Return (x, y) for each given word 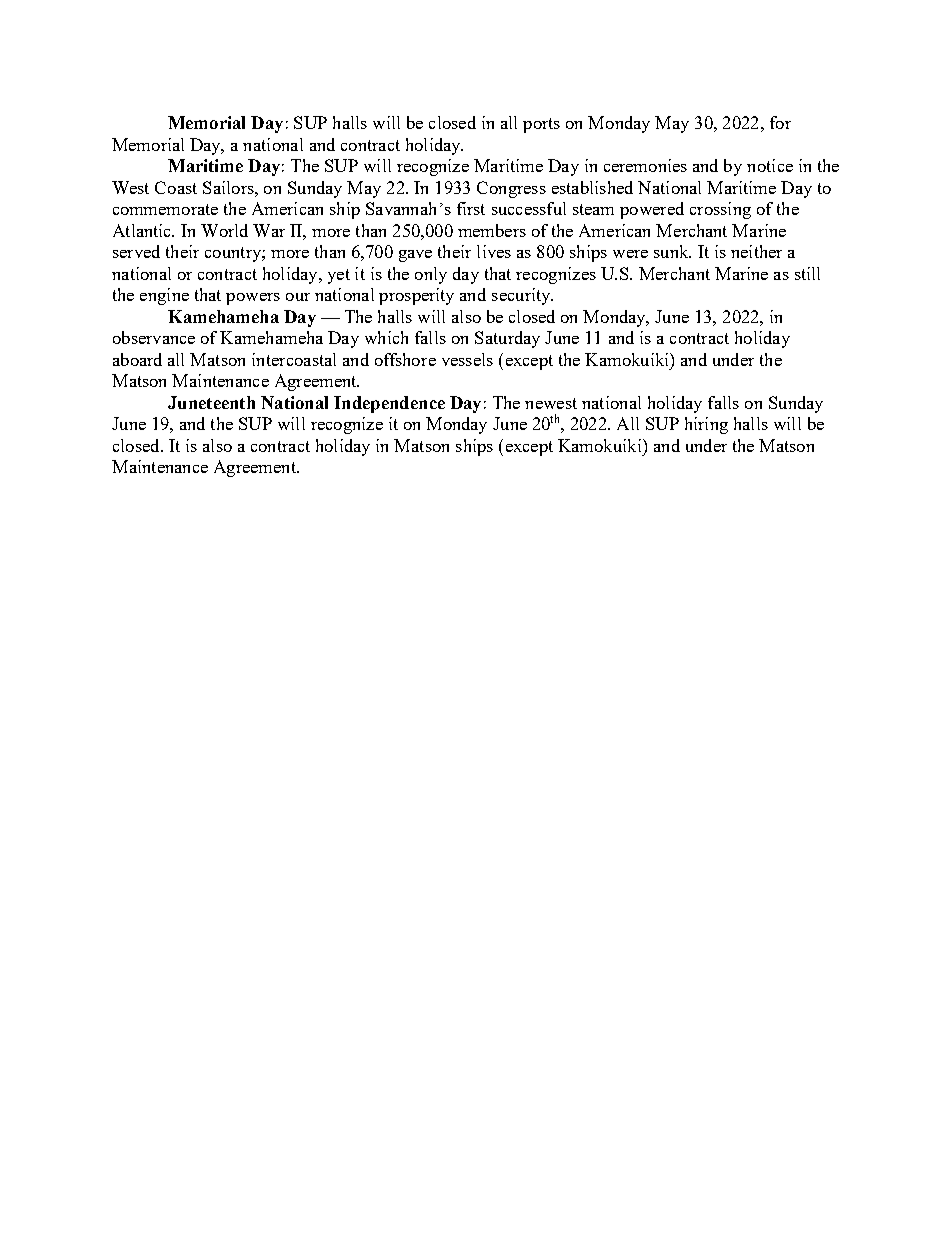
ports (541, 125)
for (780, 122)
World (224, 230)
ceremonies (645, 165)
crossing (720, 210)
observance (154, 337)
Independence (389, 404)
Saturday (507, 339)
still (807, 273)
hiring (706, 425)
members (492, 230)
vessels (467, 359)
